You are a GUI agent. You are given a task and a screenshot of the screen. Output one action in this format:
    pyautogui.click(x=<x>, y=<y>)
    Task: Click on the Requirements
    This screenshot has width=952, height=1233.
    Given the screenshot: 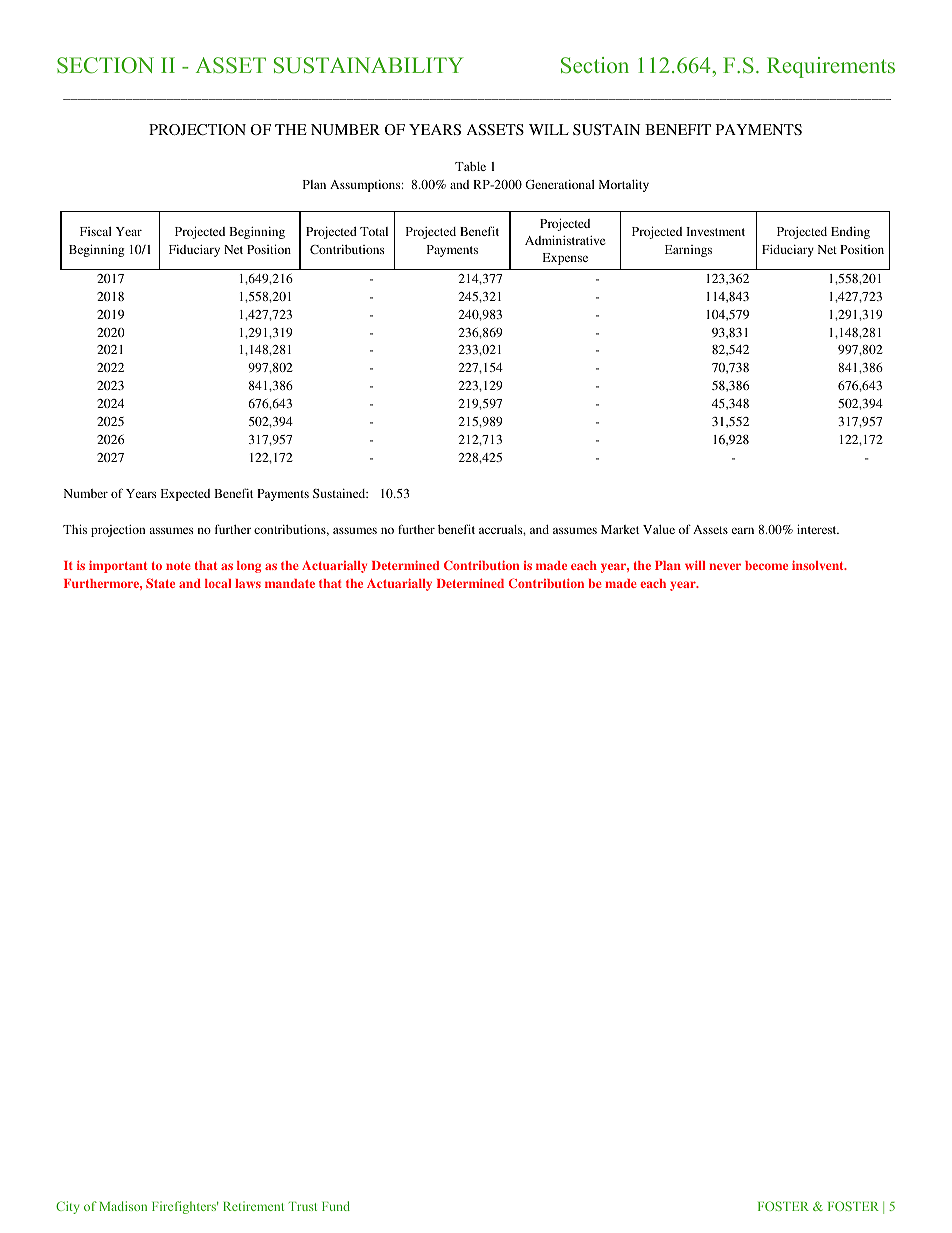 What is the action you would take?
    pyautogui.click(x=831, y=67)
